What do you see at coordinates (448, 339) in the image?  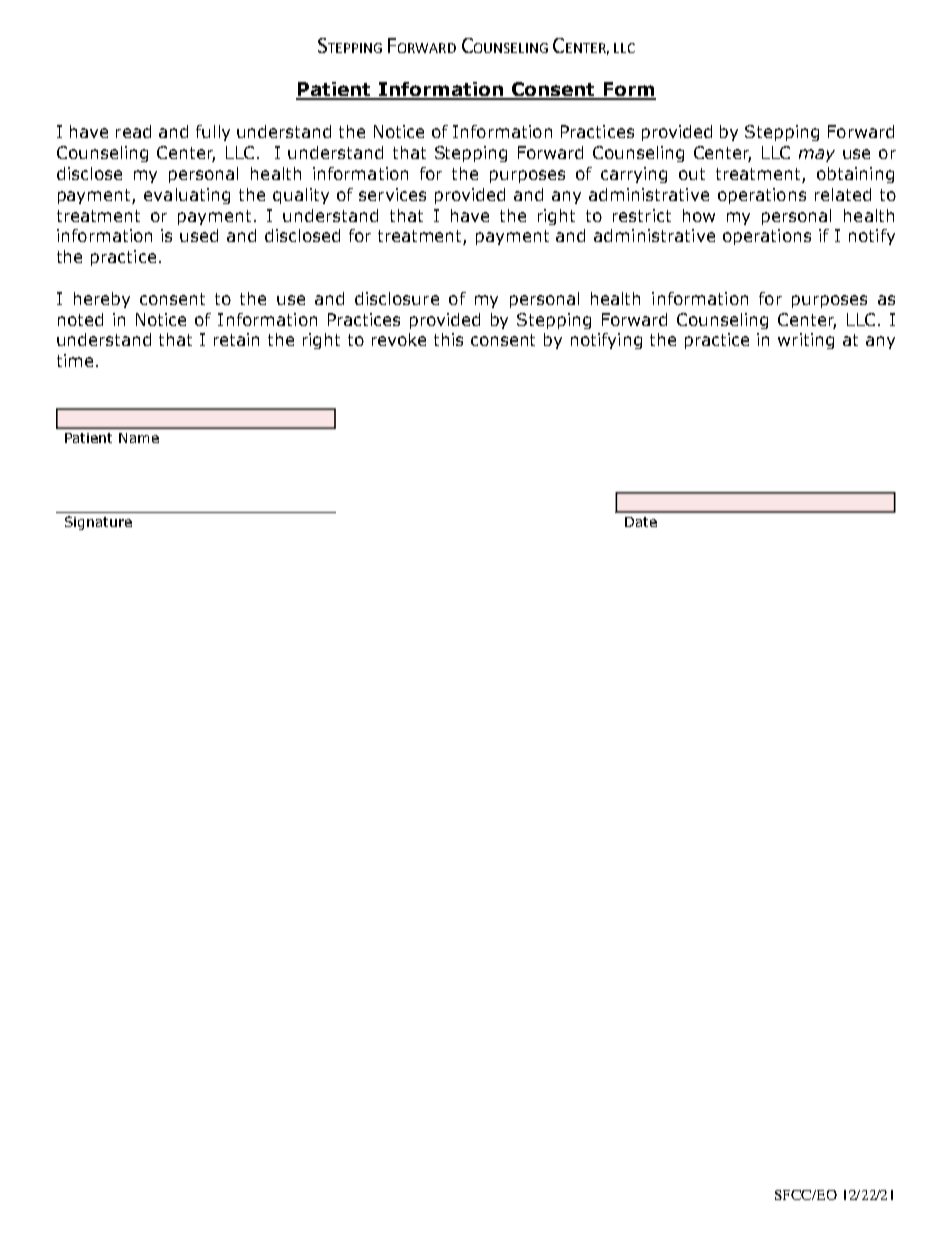 I see `this` at bounding box center [448, 339].
